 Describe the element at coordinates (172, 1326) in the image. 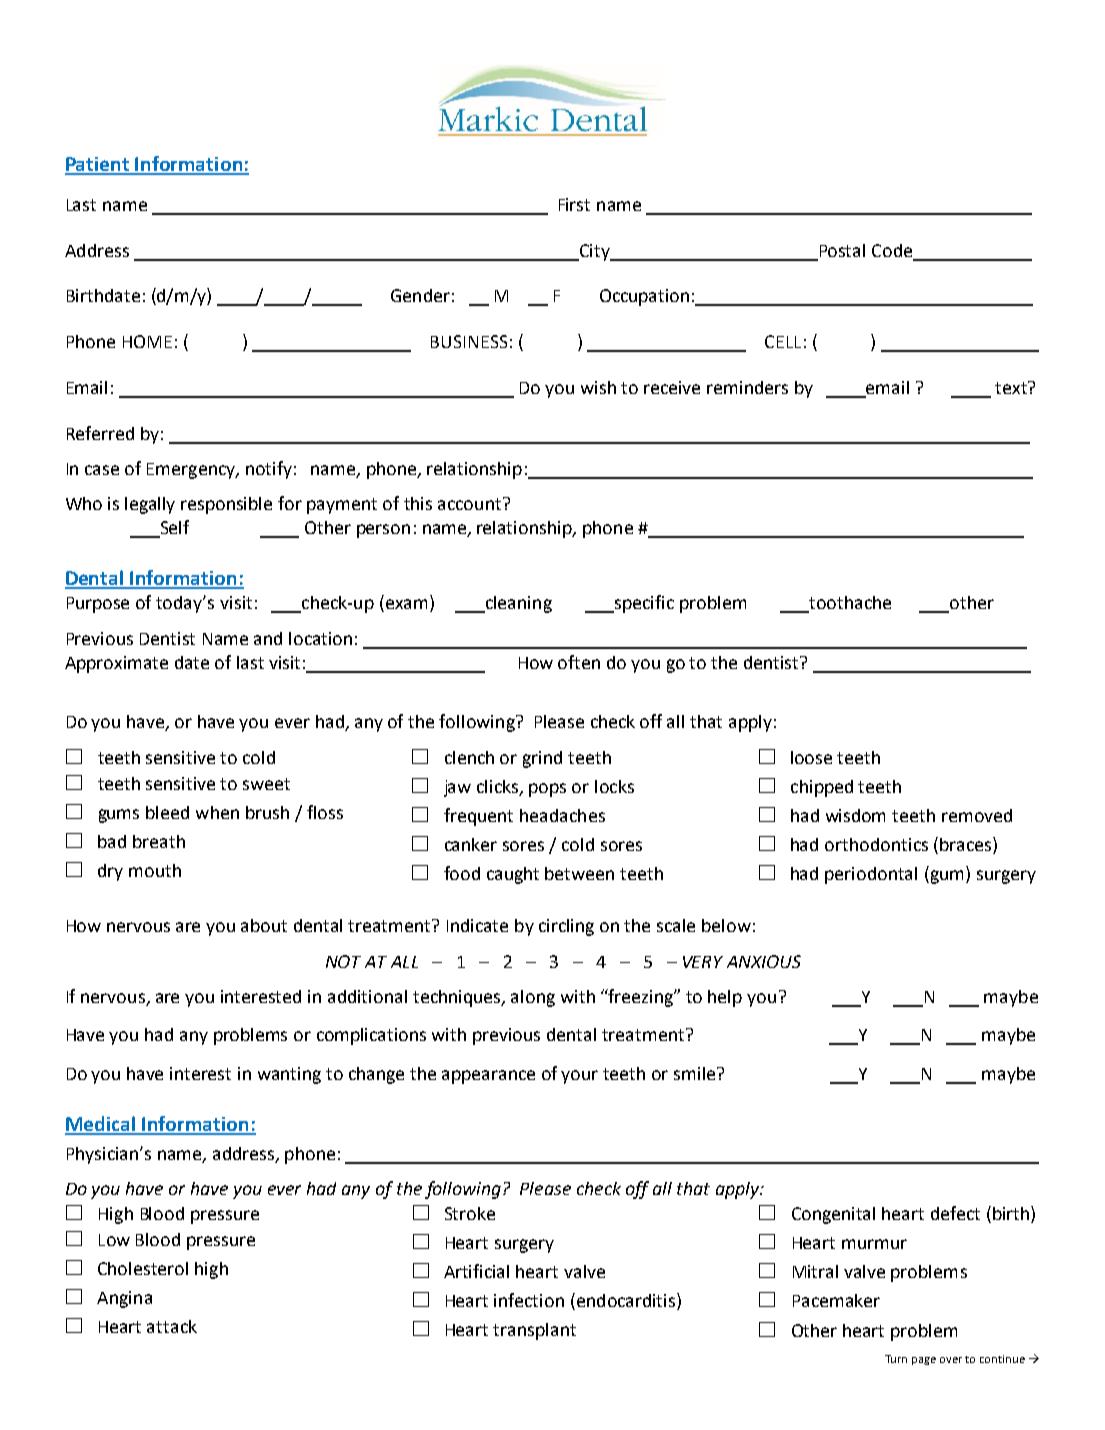

I see `attack` at that location.
